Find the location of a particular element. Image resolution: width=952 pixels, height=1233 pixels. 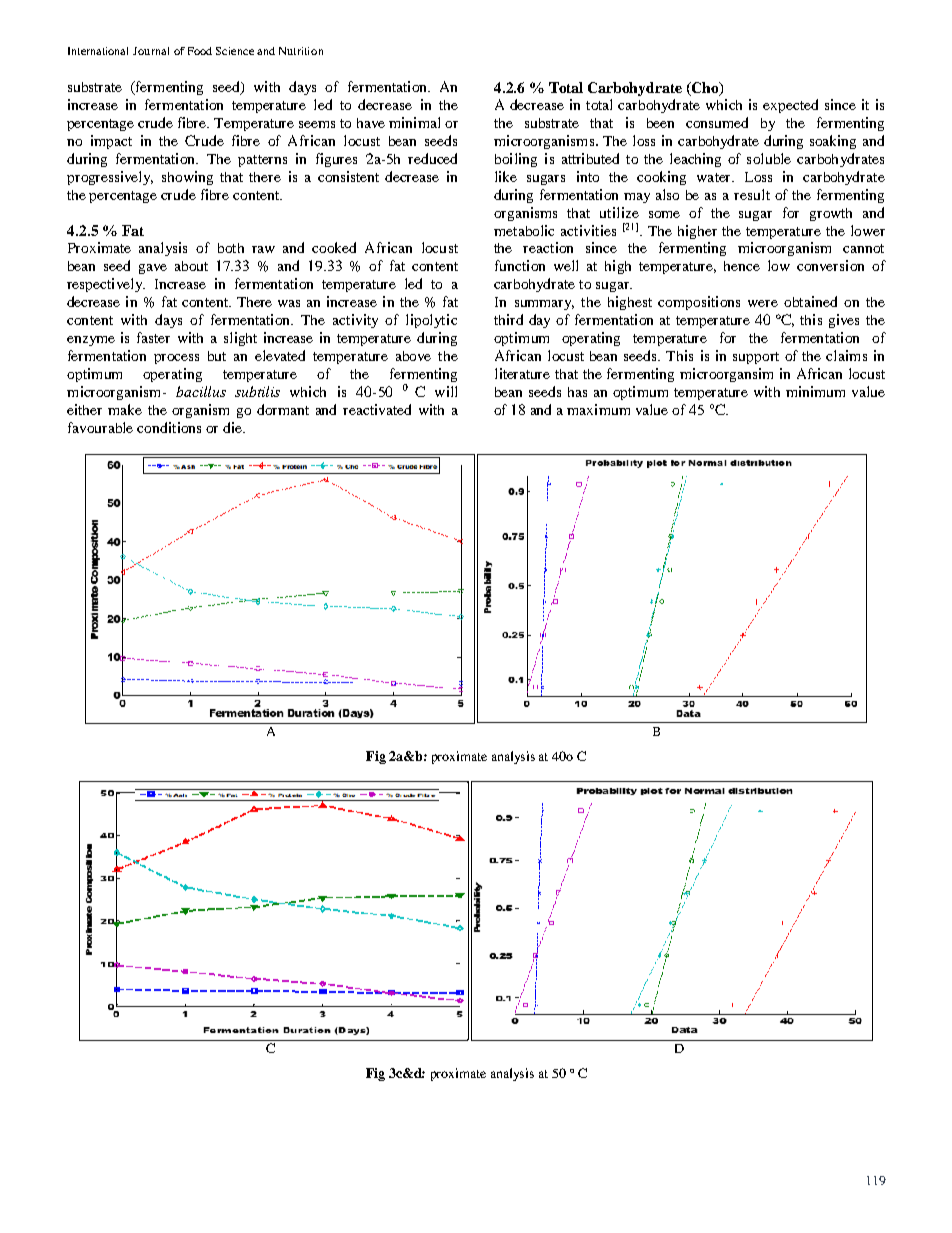

Cho is located at coordinates (705, 88).
